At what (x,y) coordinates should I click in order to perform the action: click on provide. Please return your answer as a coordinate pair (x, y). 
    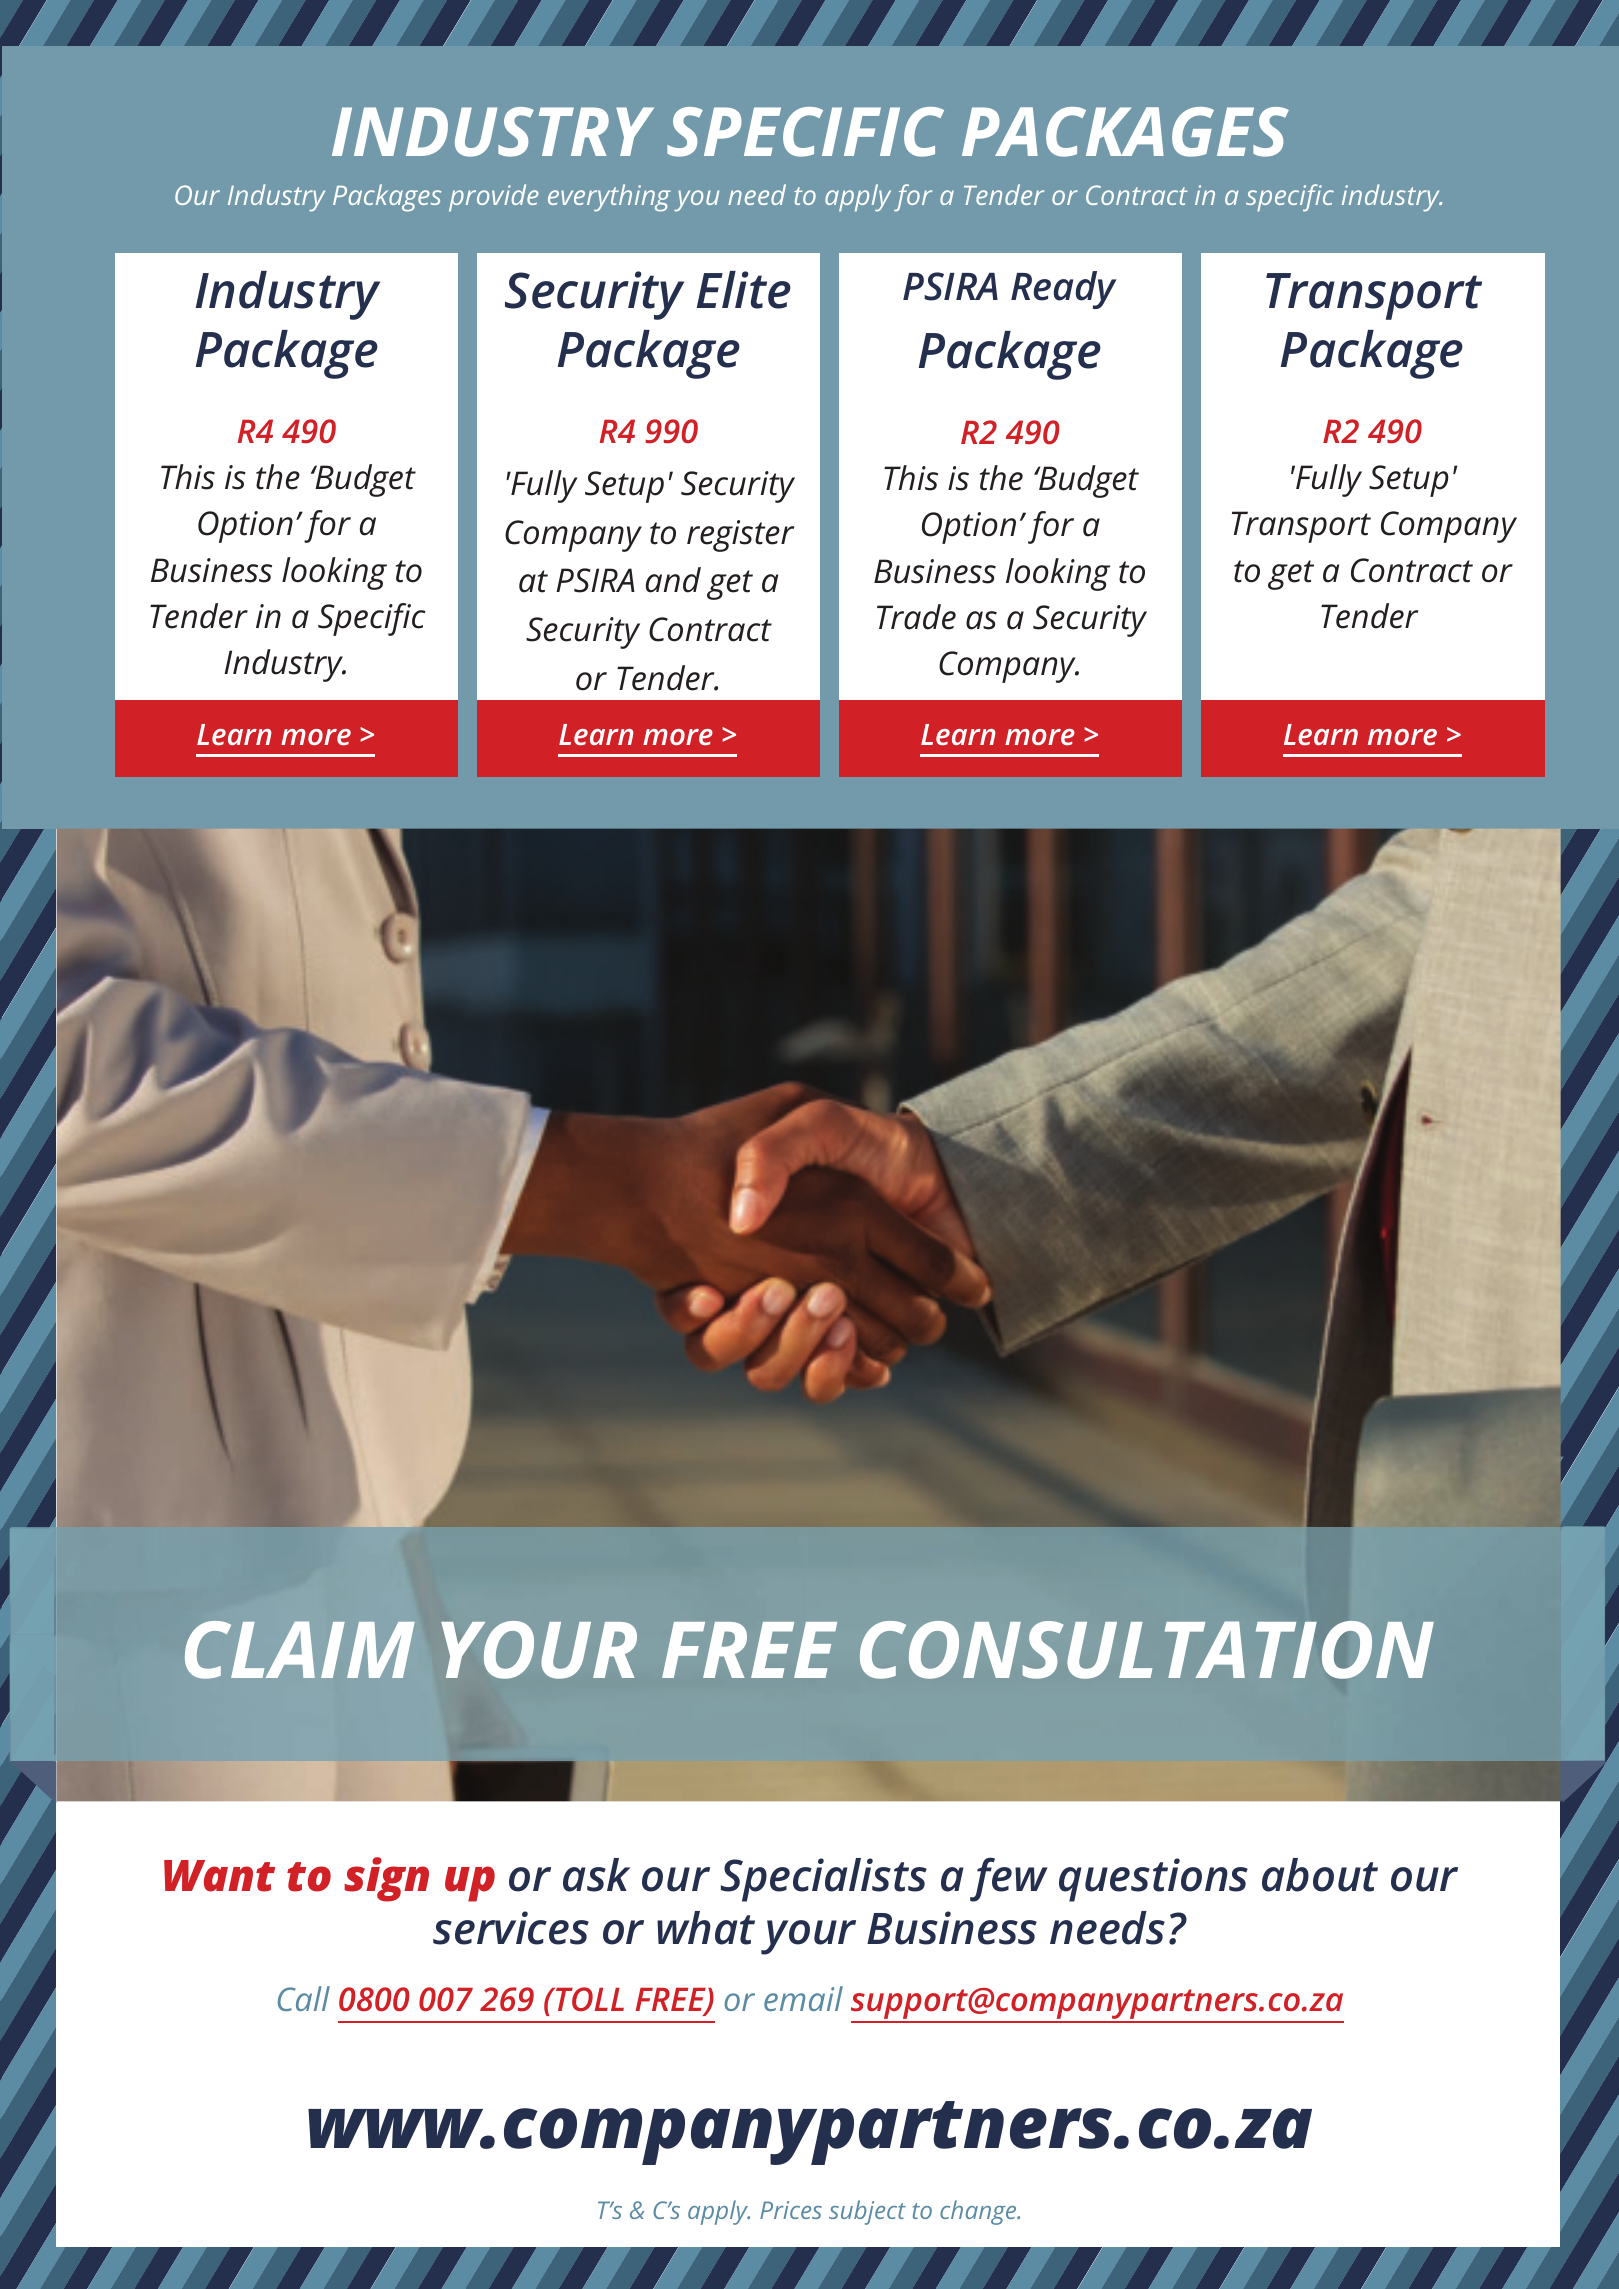
    Looking at the image, I should click on (494, 198).
